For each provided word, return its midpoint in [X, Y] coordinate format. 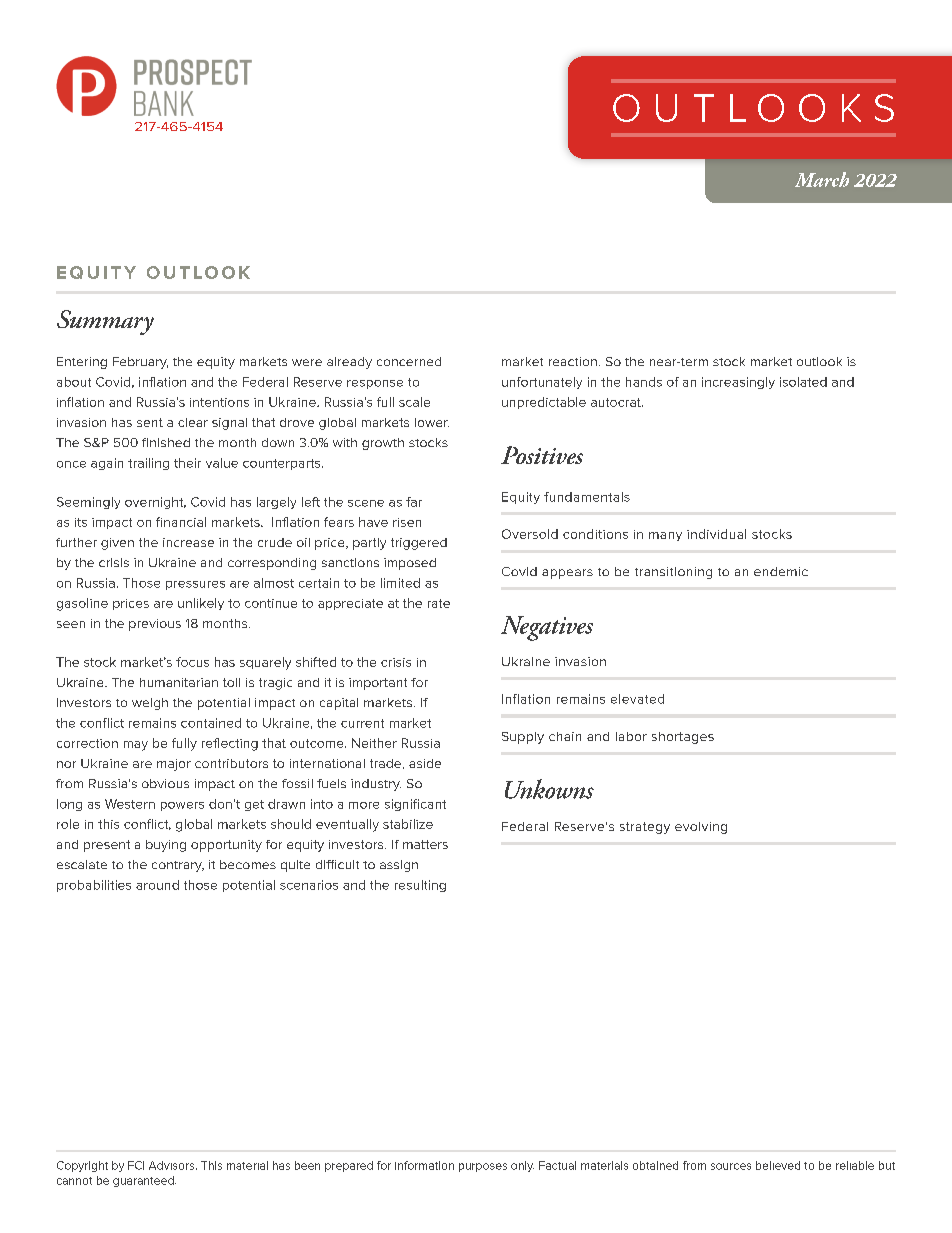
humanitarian [179, 682]
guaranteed [144, 1181]
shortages [683, 738]
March [822, 179]
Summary [105, 322]
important [378, 684]
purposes [483, 1167]
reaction [573, 361]
